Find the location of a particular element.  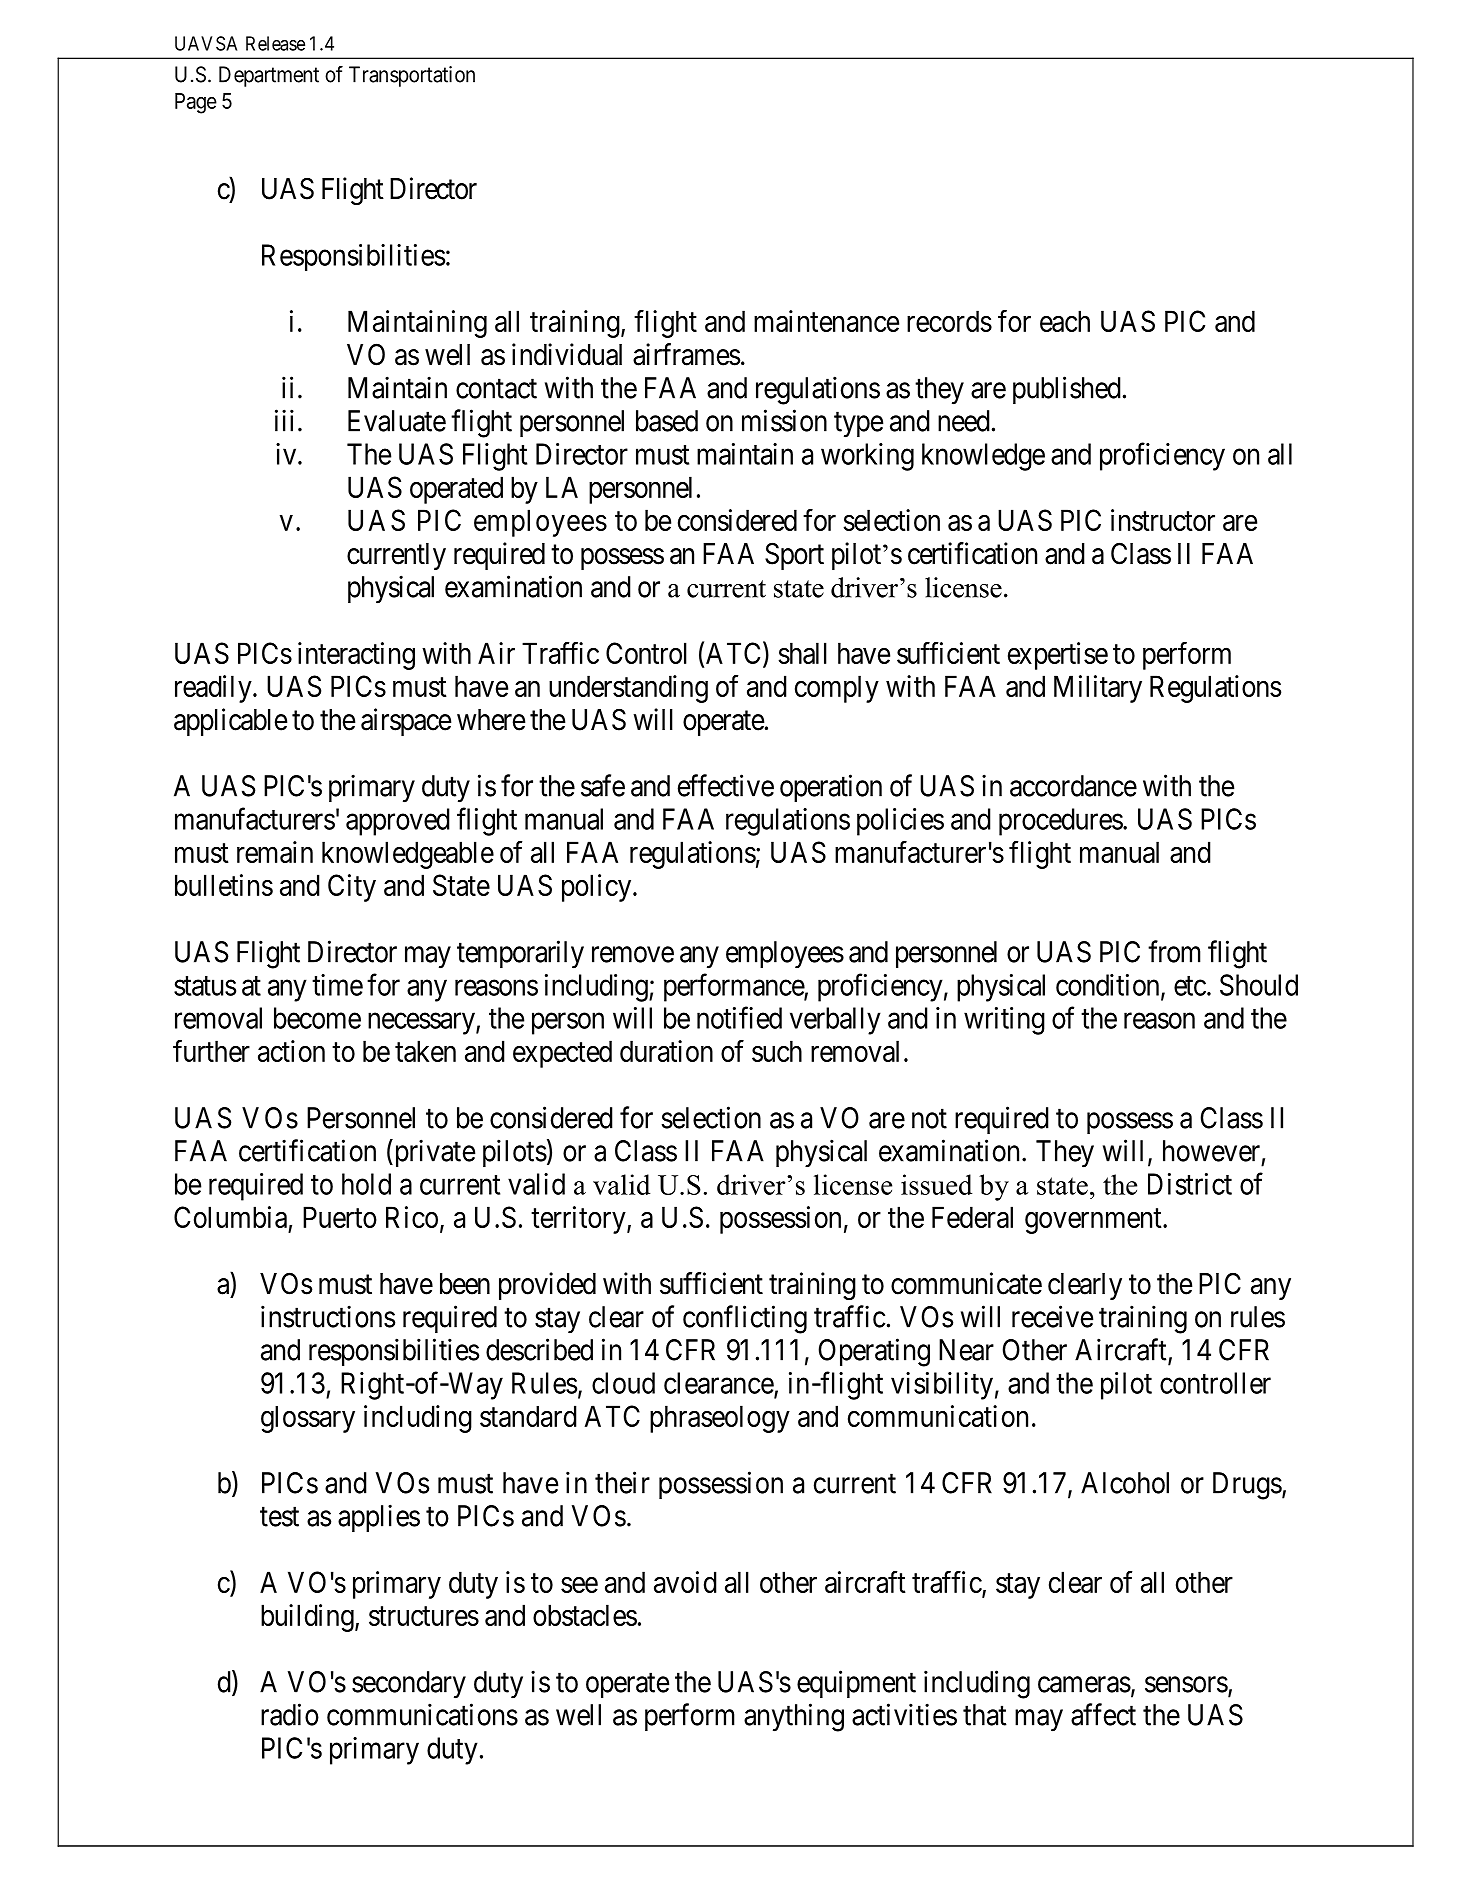

interacting is located at coordinates (356, 656).
